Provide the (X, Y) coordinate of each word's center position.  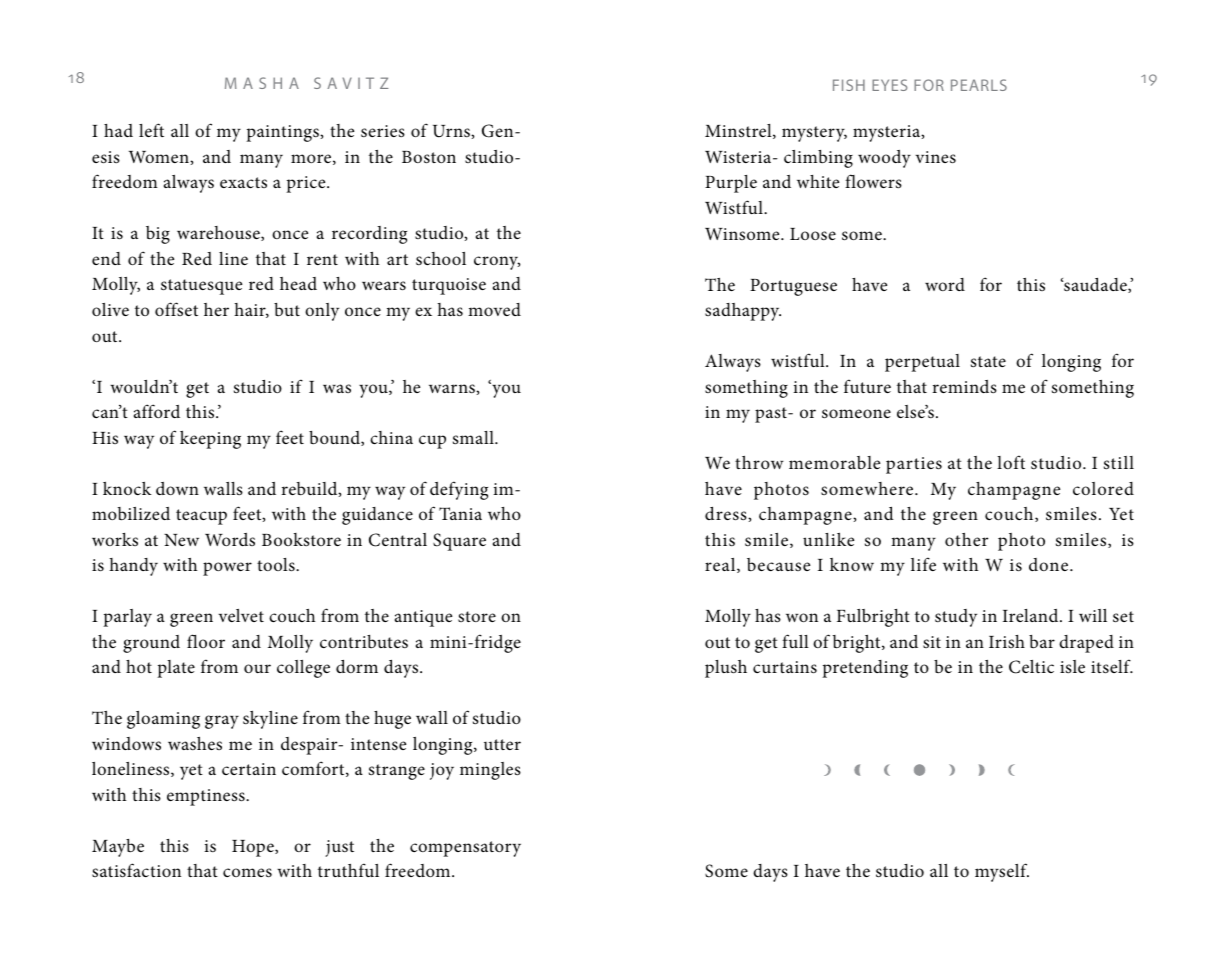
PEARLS (979, 85)
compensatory (465, 849)
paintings (283, 133)
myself (1002, 872)
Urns (452, 131)
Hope (254, 848)
